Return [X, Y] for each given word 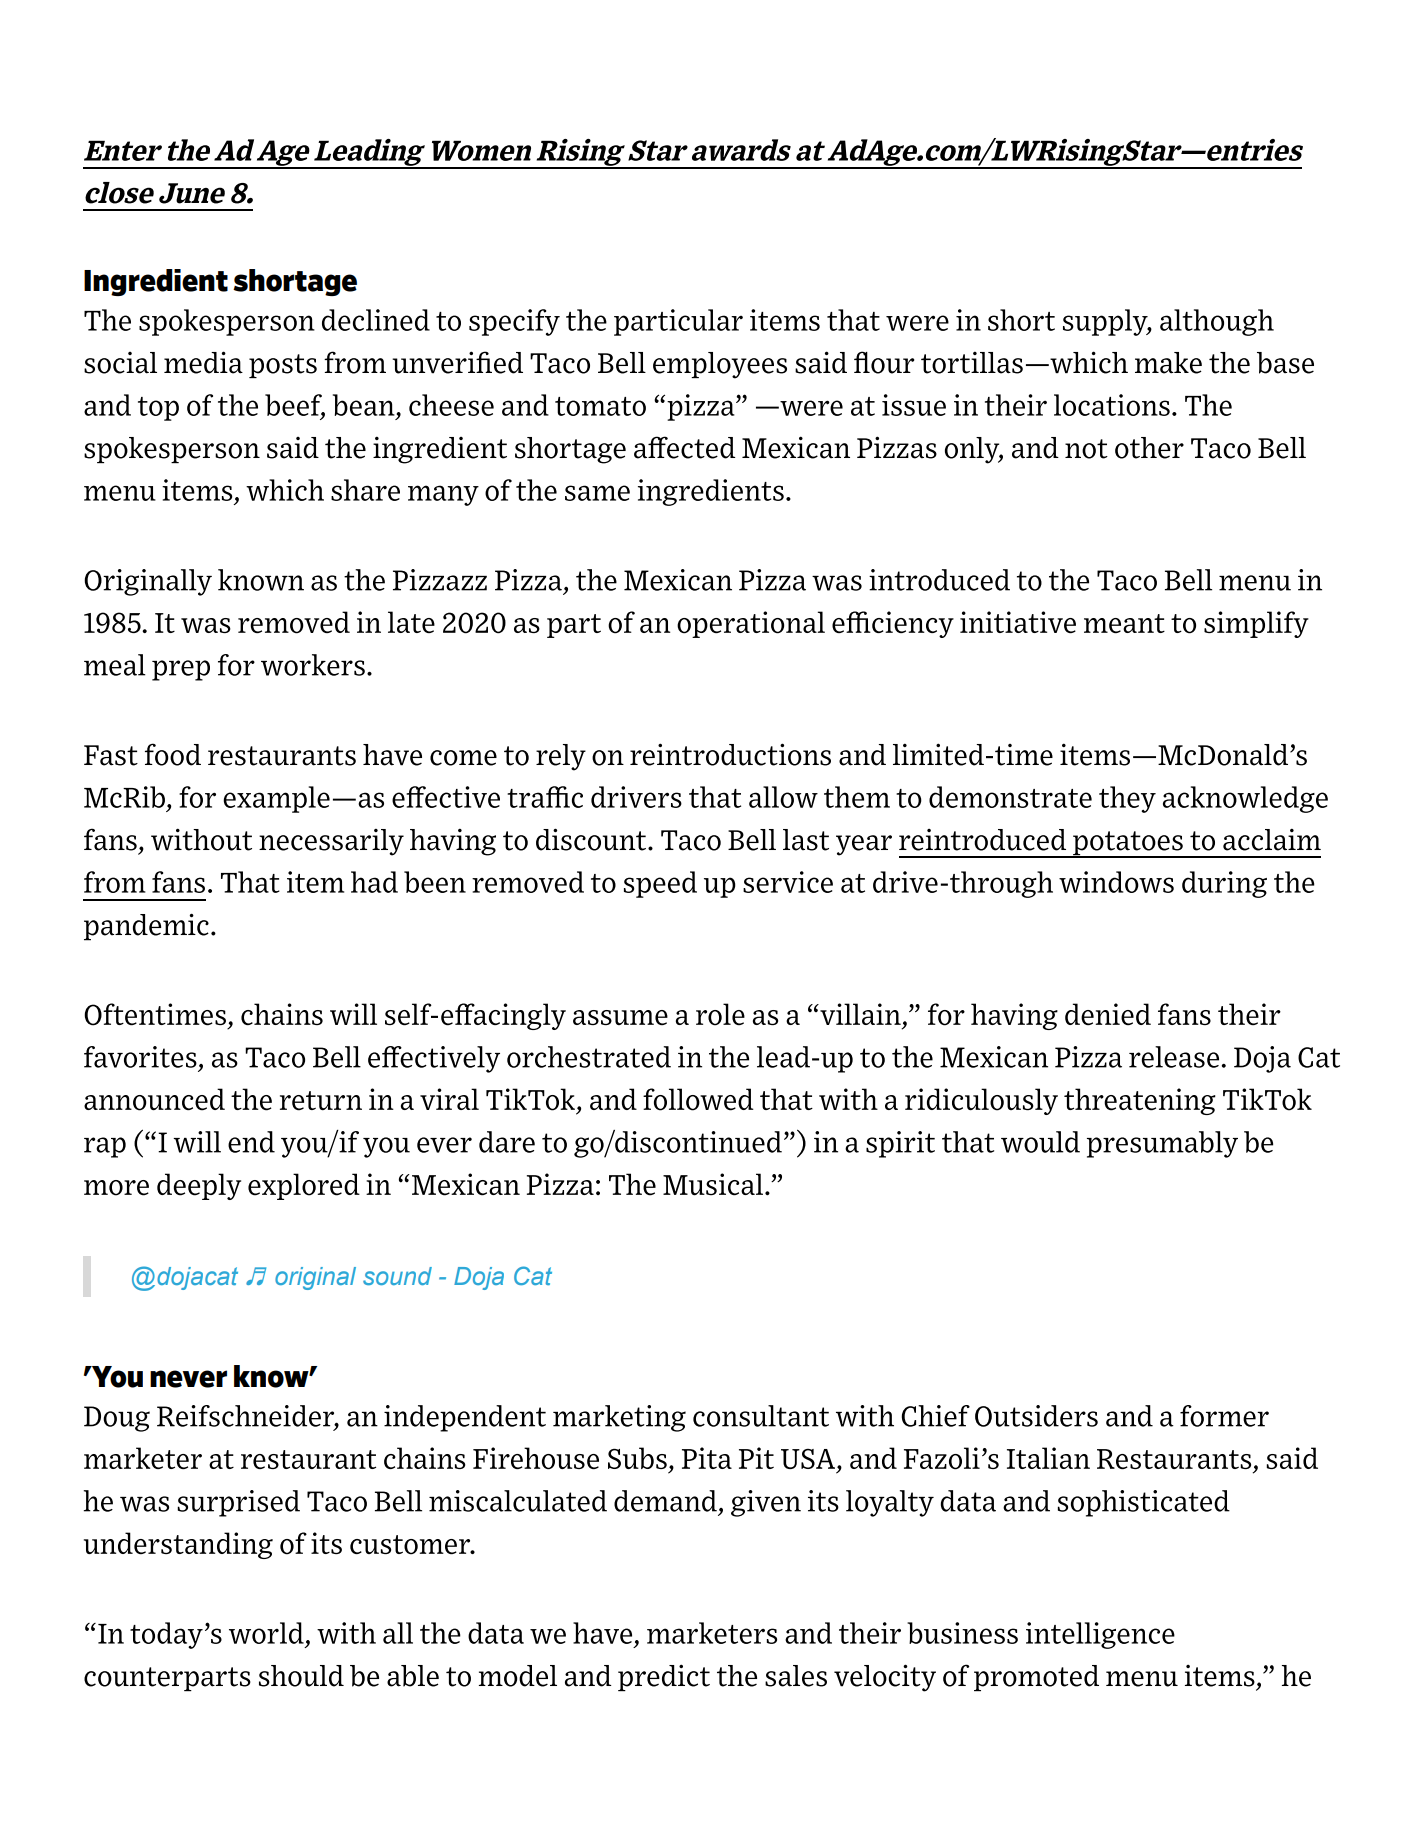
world [266, 1633]
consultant [761, 1416]
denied [1108, 1014]
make [1168, 363]
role [720, 1014]
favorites [140, 1057]
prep [181, 670]
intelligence [1100, 1635]
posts [283, 366]
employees [720, 365]
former [1224, 1416]
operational [751, 624]
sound [397, 1276]
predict [664, 1678]
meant [1124, 623]
